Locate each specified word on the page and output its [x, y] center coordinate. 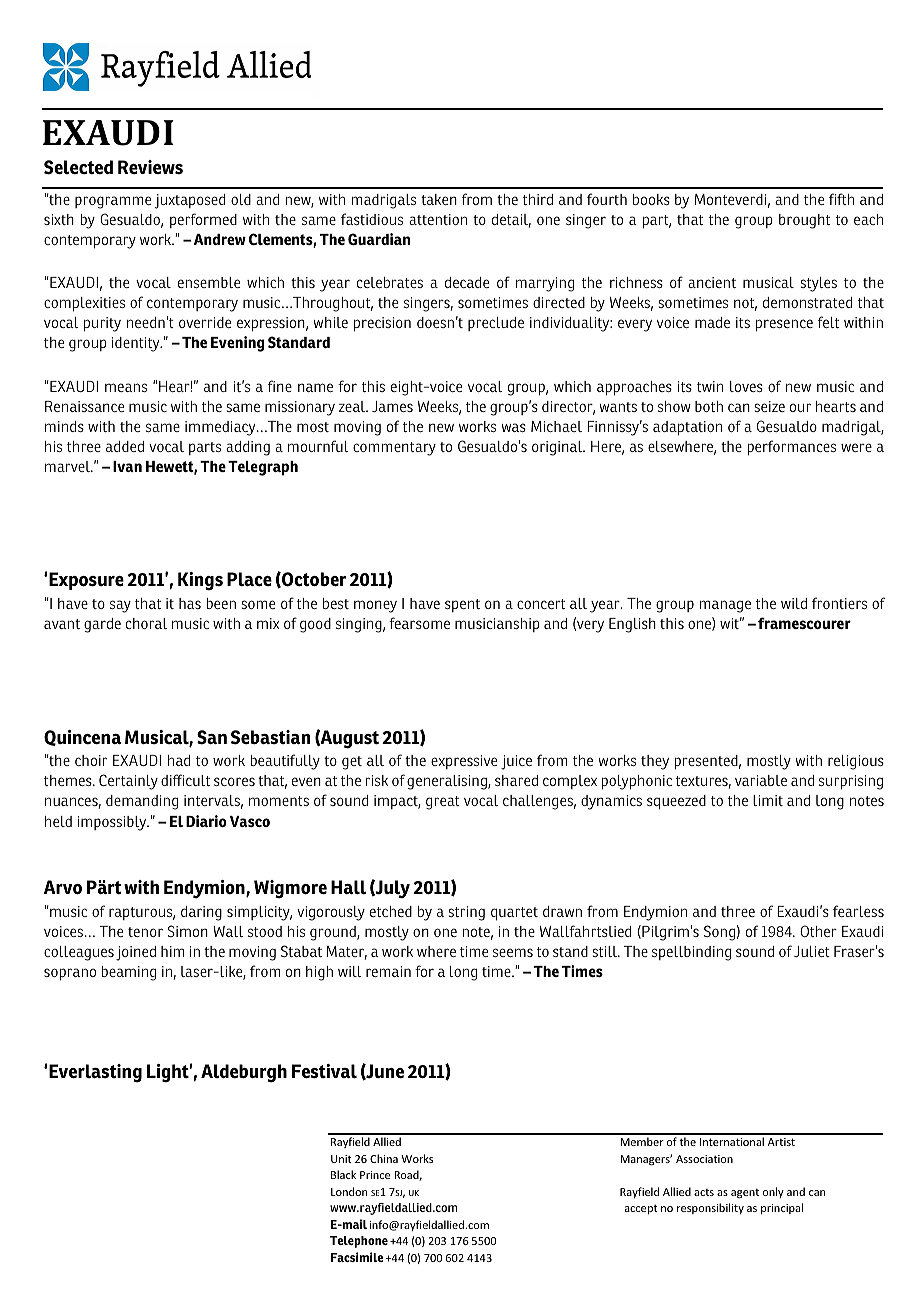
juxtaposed [190, 201]
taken [439, 199]
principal [782, 1208]
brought [804, 221]
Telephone [359, 1242]
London [349, 1191]
